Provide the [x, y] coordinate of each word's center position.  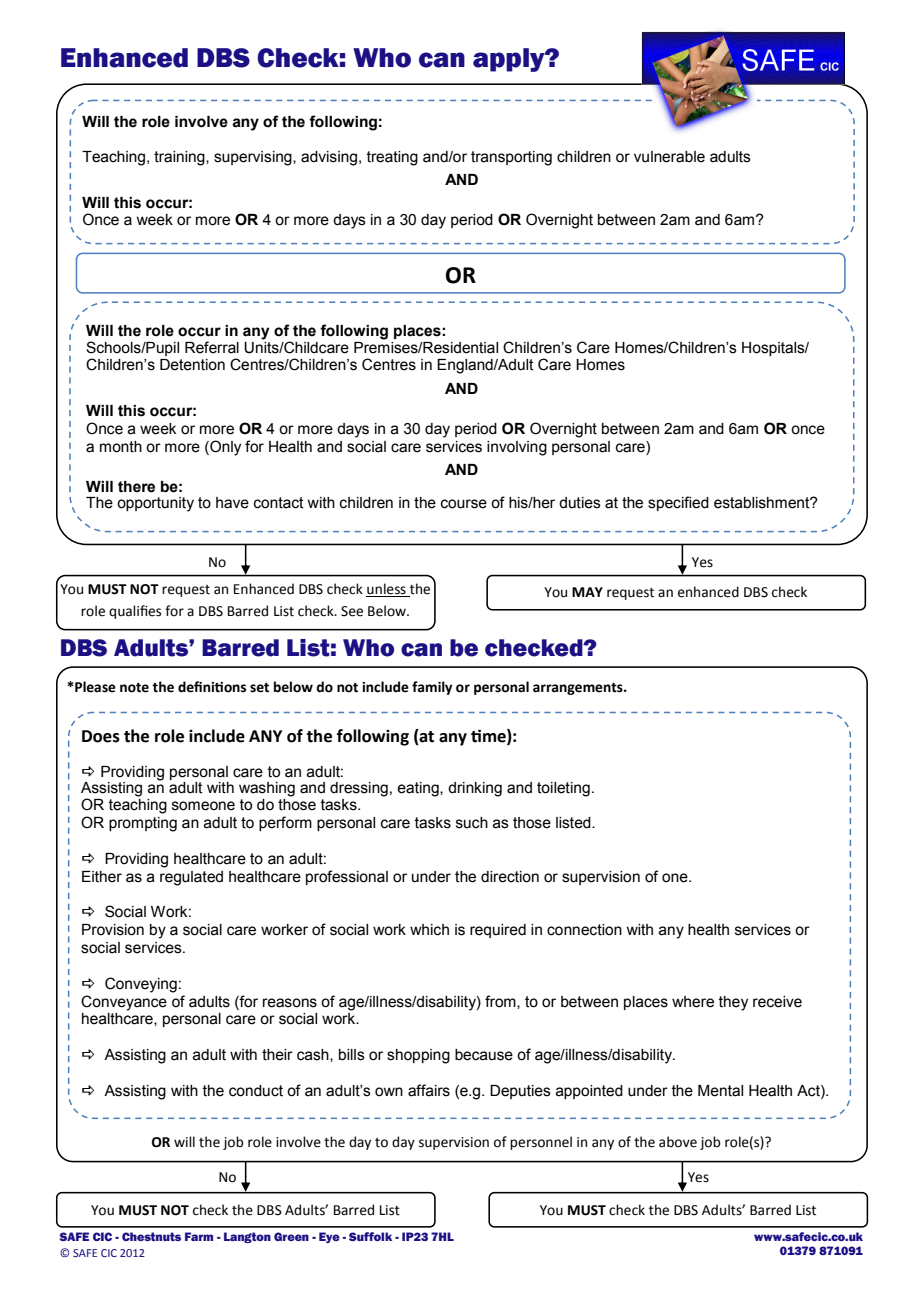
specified [678, 503]
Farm [199, 1236]
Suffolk [370, 1236]
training [180, 158]
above [678, 1142]
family [432, 688]
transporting [511, 158]
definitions [212, 687]
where [693, 1002]
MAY [587, 592]
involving [517, 448]
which [429, 930]
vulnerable [669, 157]
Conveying [141, 985]
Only [224, 448]
